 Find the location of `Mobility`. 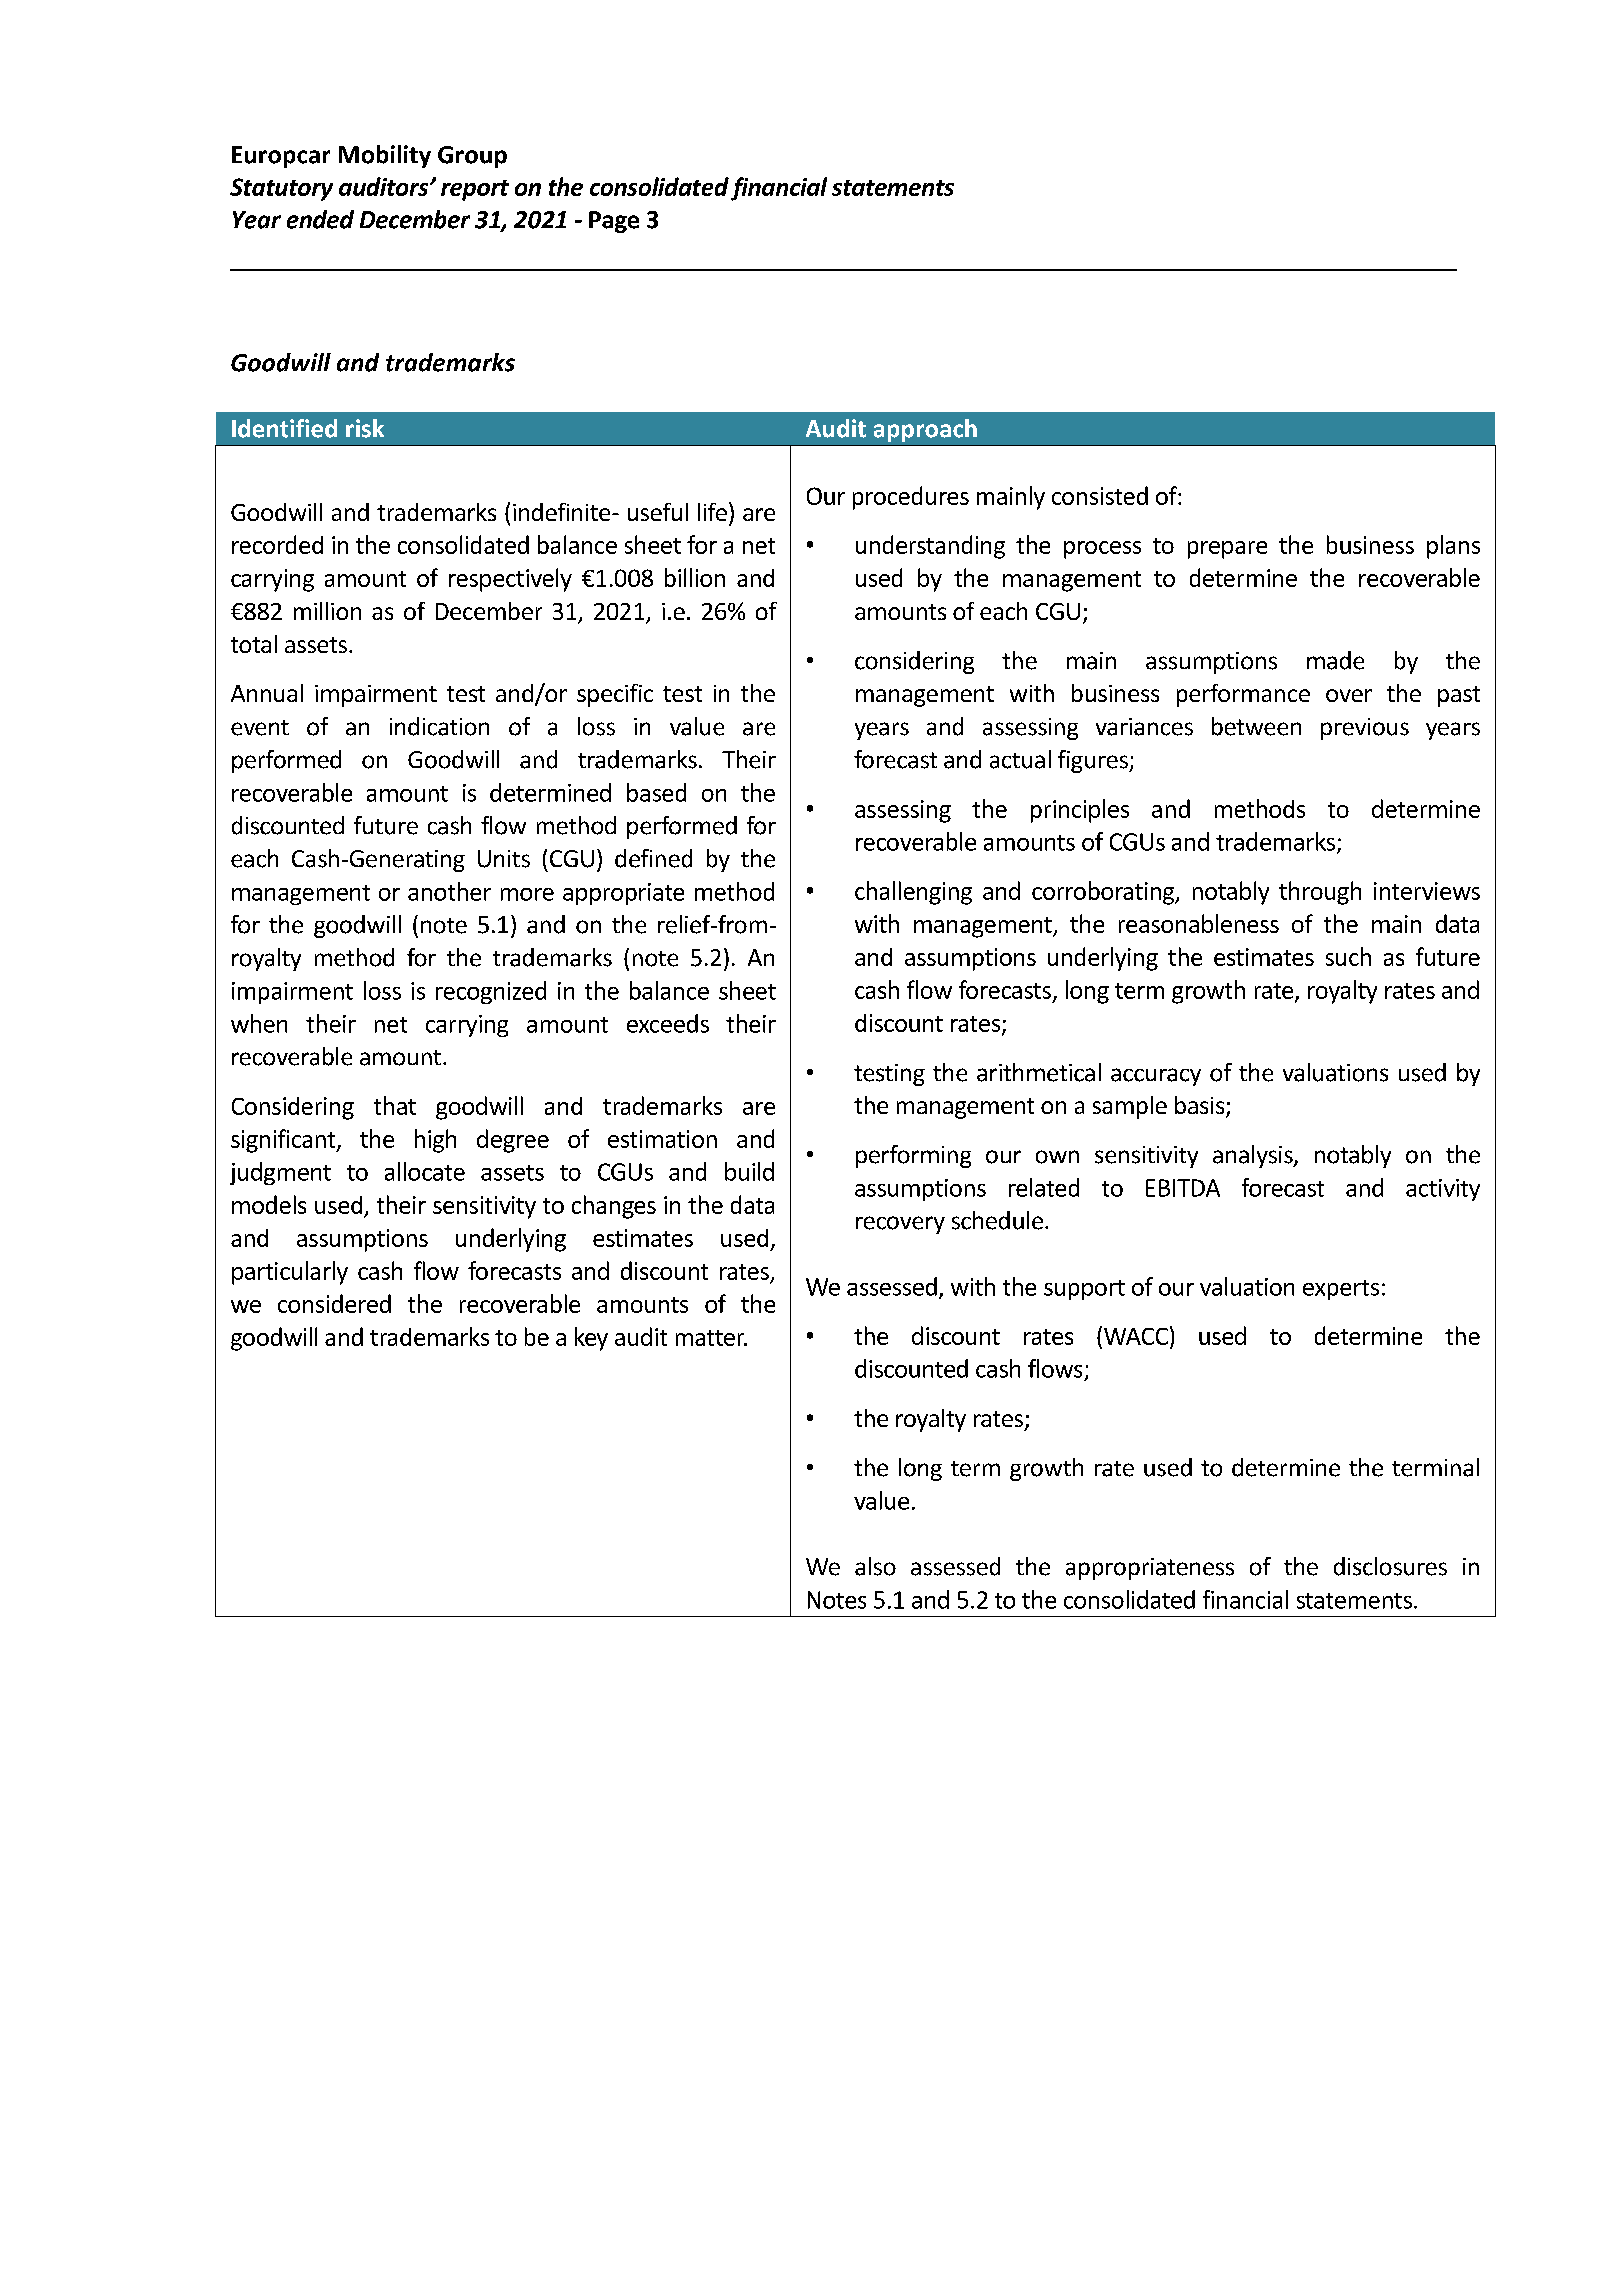

Mobility is located at coordinates (385, 156).
